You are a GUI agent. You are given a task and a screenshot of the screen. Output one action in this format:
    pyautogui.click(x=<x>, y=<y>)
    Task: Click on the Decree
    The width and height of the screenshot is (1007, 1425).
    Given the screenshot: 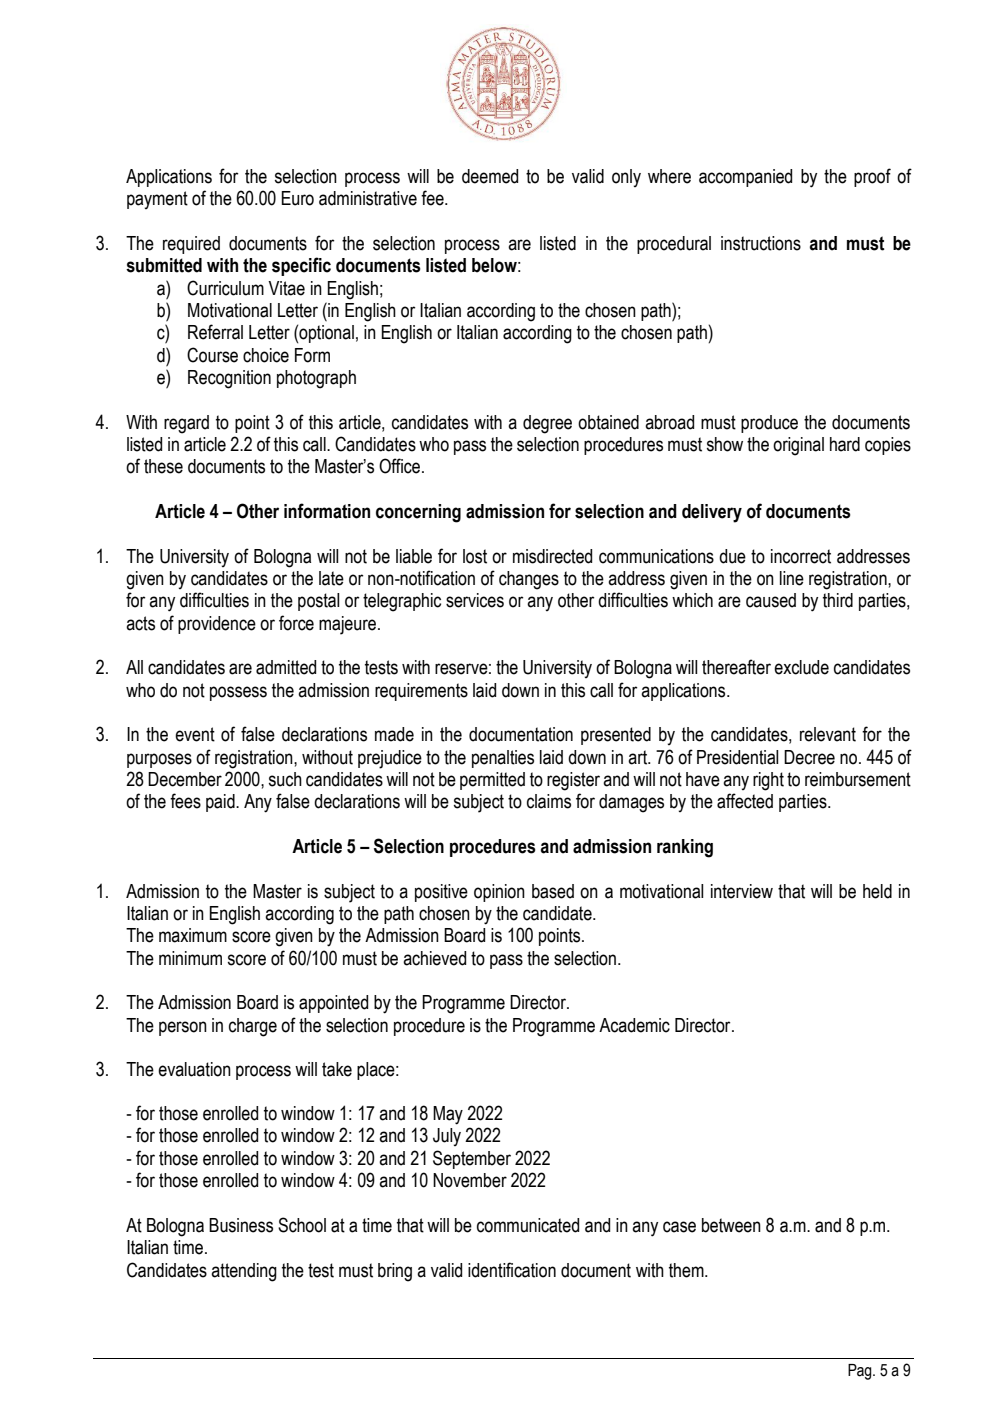 What is the action you would take?
    pyautogui.click(x=809, y=757)
